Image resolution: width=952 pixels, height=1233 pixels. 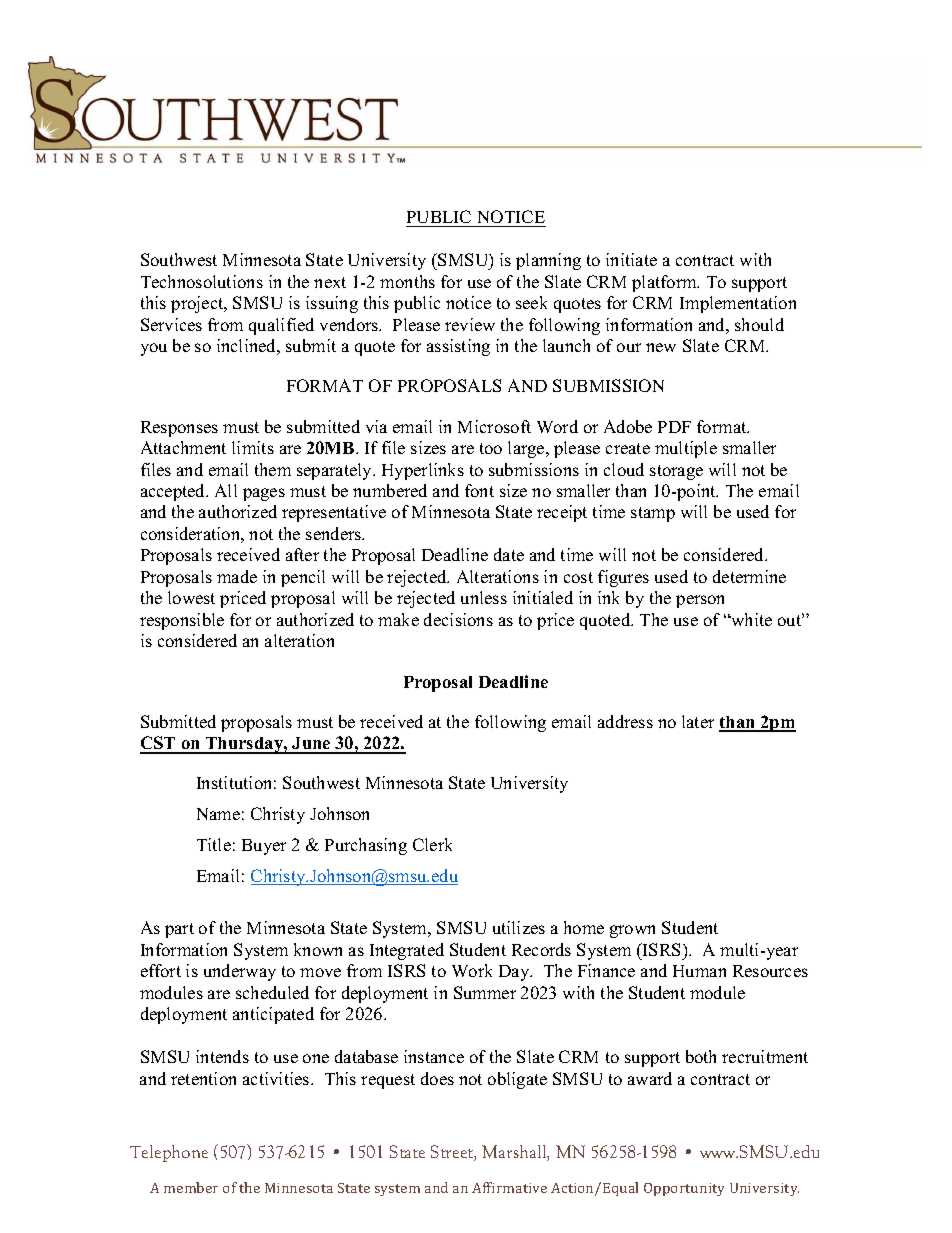 I want to click on made, so click(x=237, y=576).
